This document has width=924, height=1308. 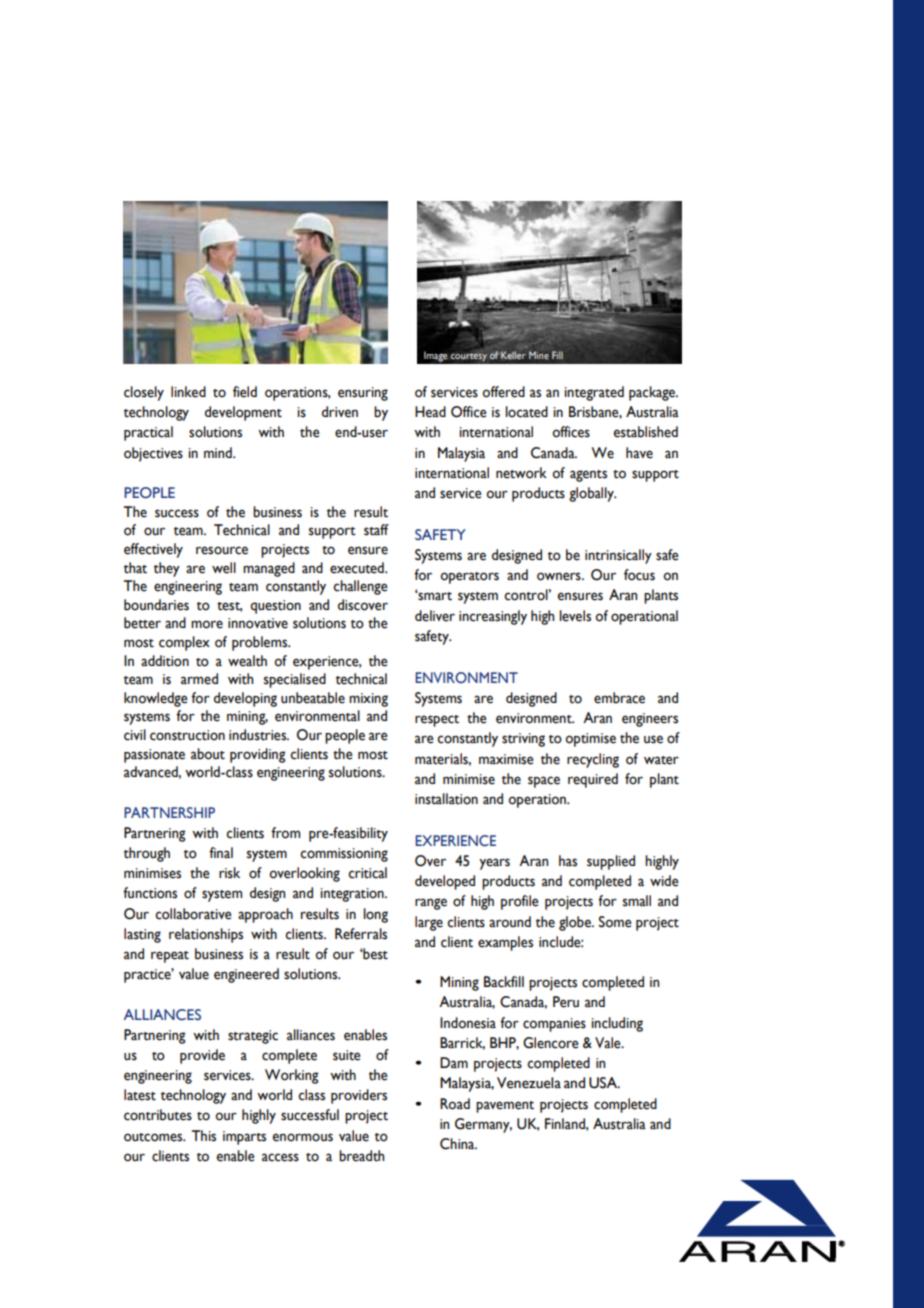 What do you see at coordinates (207, 624) in the document?
I see `more` at bounding box center [207, 624].
